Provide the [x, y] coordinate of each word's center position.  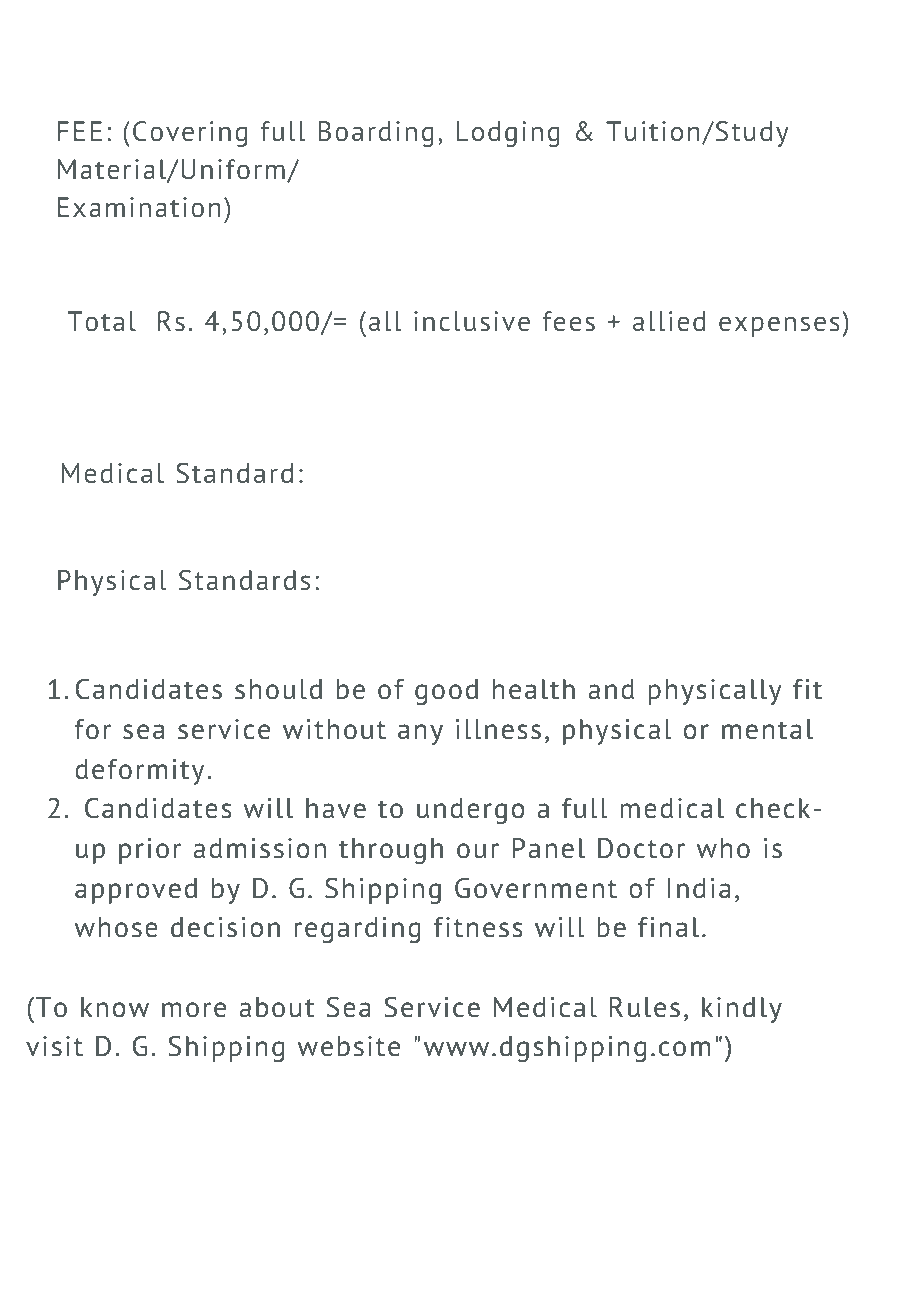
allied [669, 321]
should [278, 689]
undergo [470, 811]
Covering [190, 134]
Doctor [641, 848]
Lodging [508, 134]
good [446, 692]
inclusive [472, 321]
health [534, 689]
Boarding [376, 134]
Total [102, 321]
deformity [139, 772]
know [115, 1007]
